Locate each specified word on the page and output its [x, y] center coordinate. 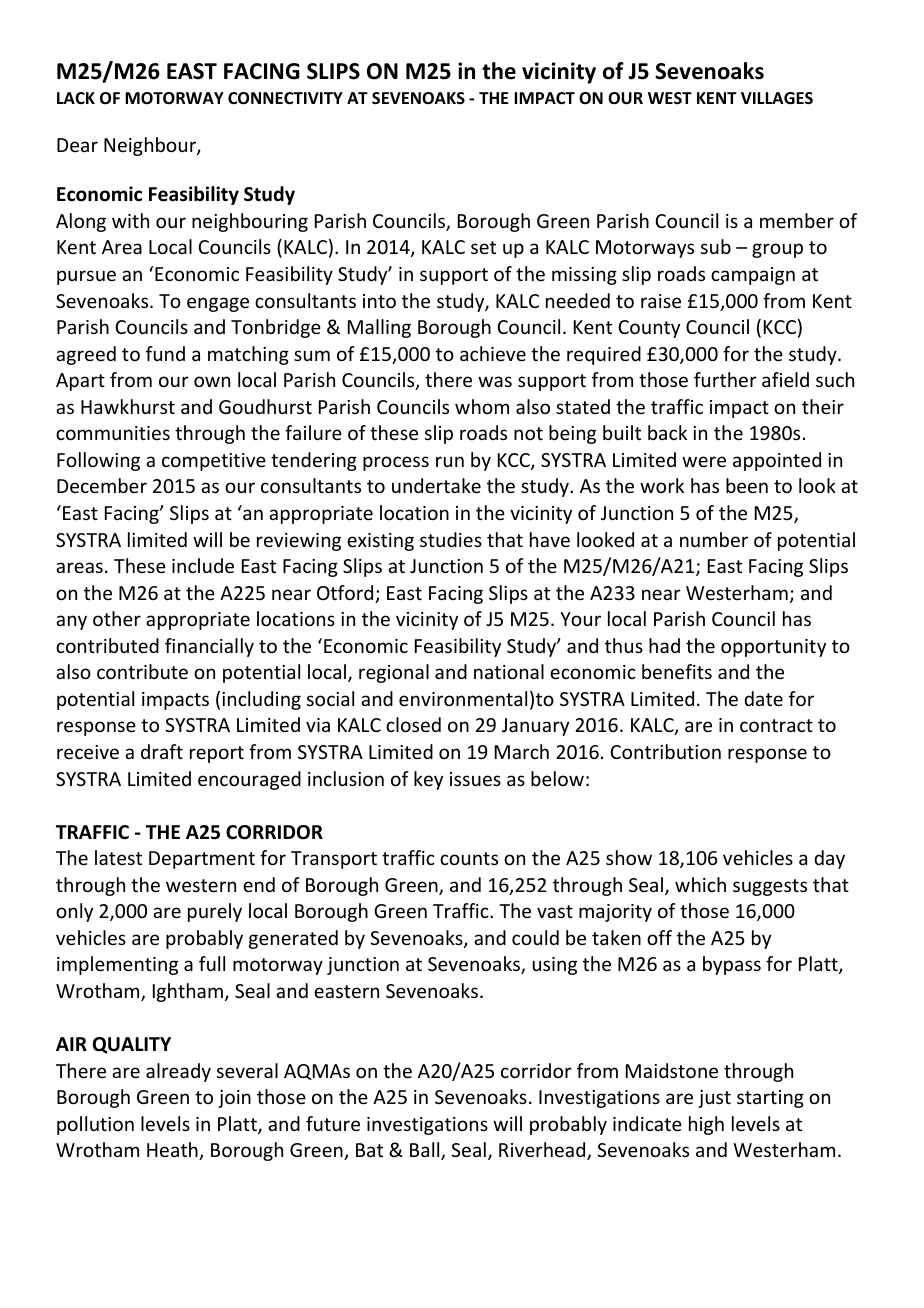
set [483, 247]
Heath [173, 1151]
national [509, 671]
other [117, 618]
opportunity [773, 648]
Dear [77, 145]
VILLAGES [777, 98]
